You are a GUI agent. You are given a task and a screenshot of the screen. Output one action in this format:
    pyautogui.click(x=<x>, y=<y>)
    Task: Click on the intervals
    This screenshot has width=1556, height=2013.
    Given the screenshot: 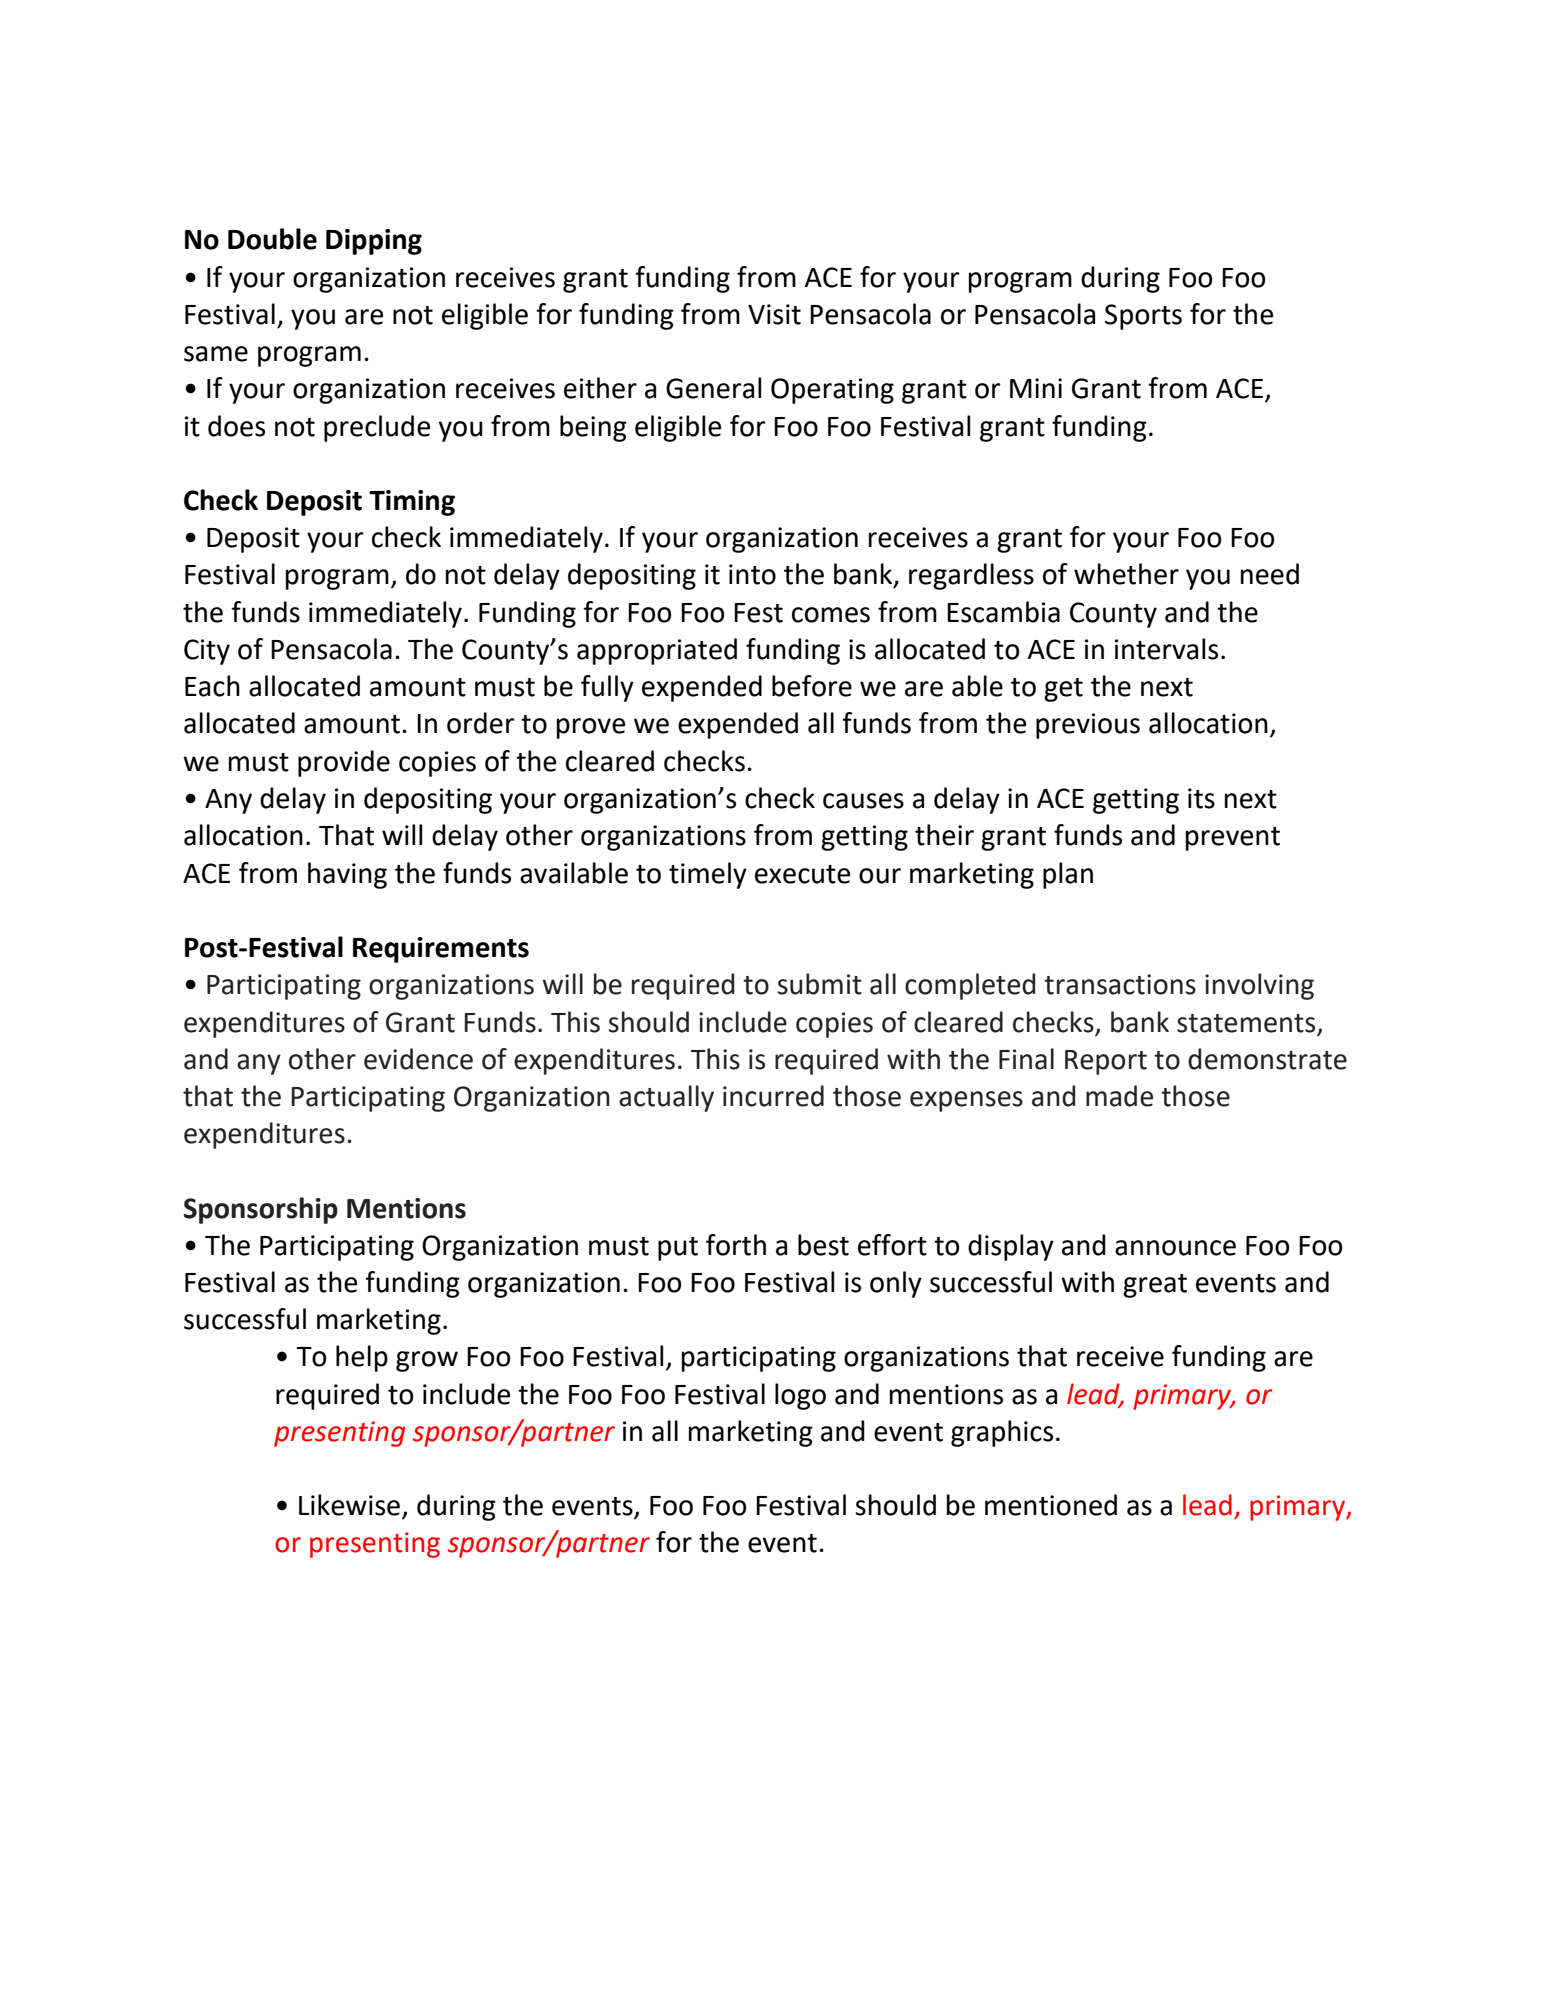 What is the action you would take?
    pyautogui.click(x=1166, y=649)
